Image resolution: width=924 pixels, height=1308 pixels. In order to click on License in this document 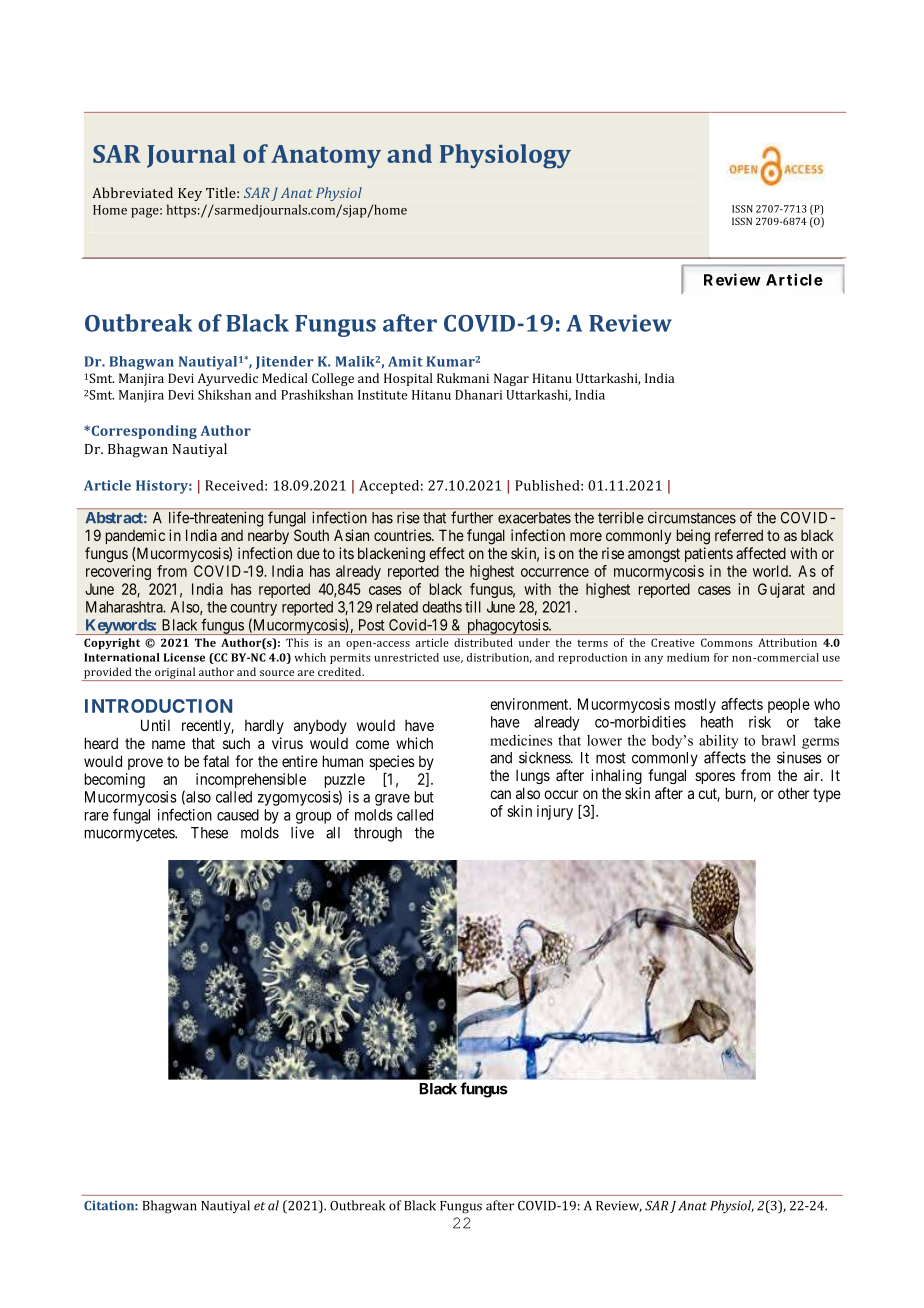, I will do `click(184, 657)`.
